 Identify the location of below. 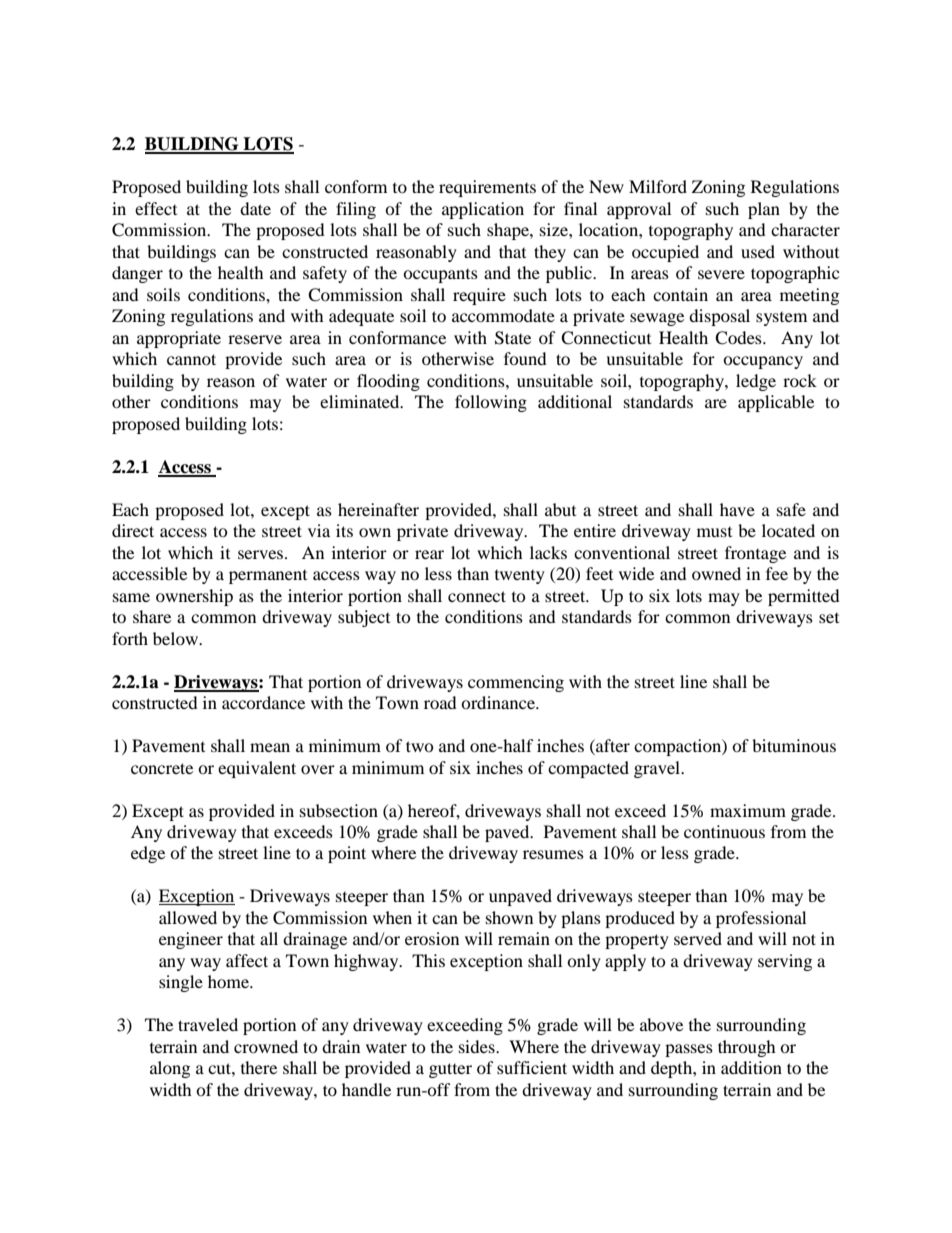
(176, 638).
